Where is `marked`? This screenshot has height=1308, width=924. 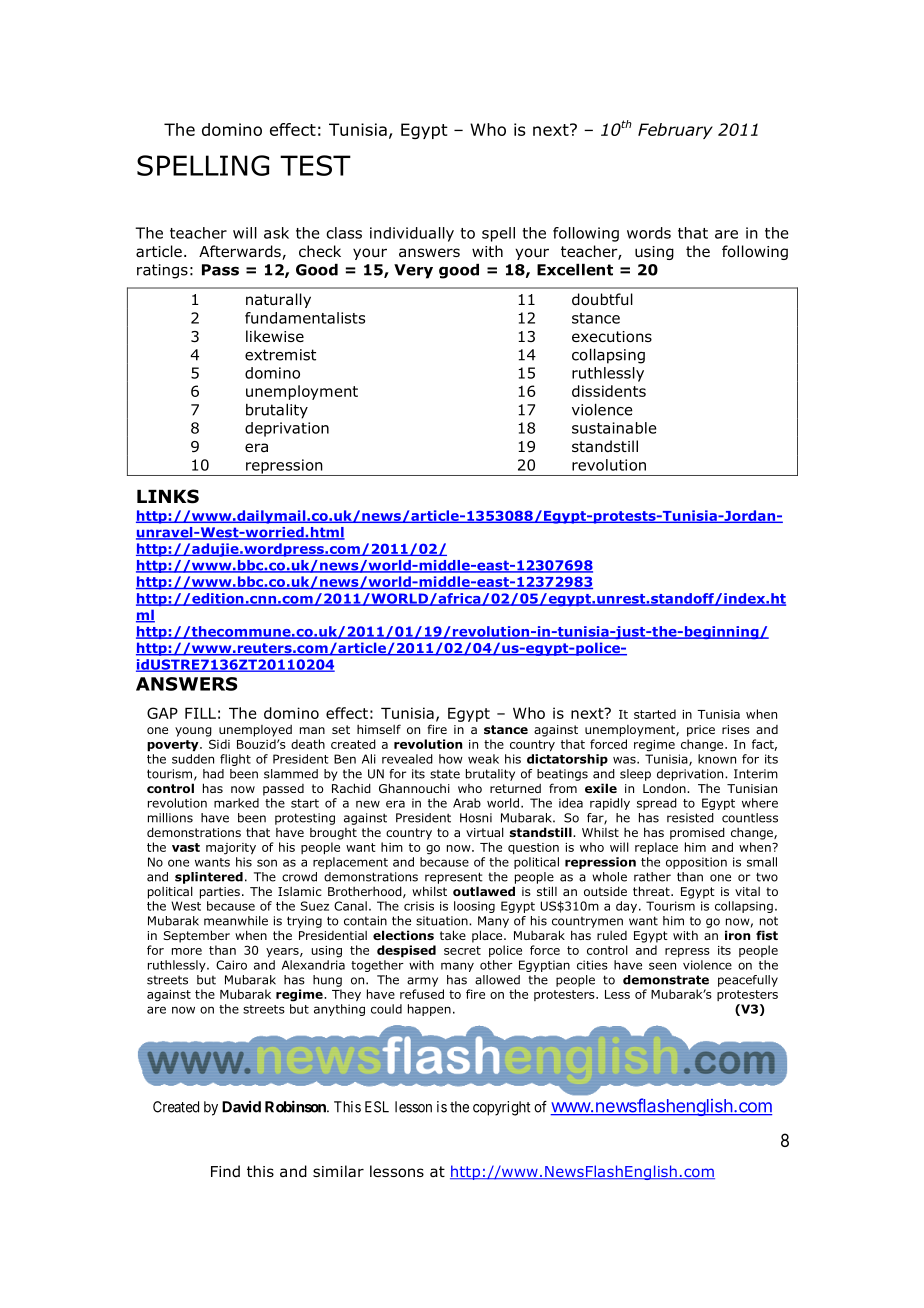
marked is located at coordinates (236, 803).
